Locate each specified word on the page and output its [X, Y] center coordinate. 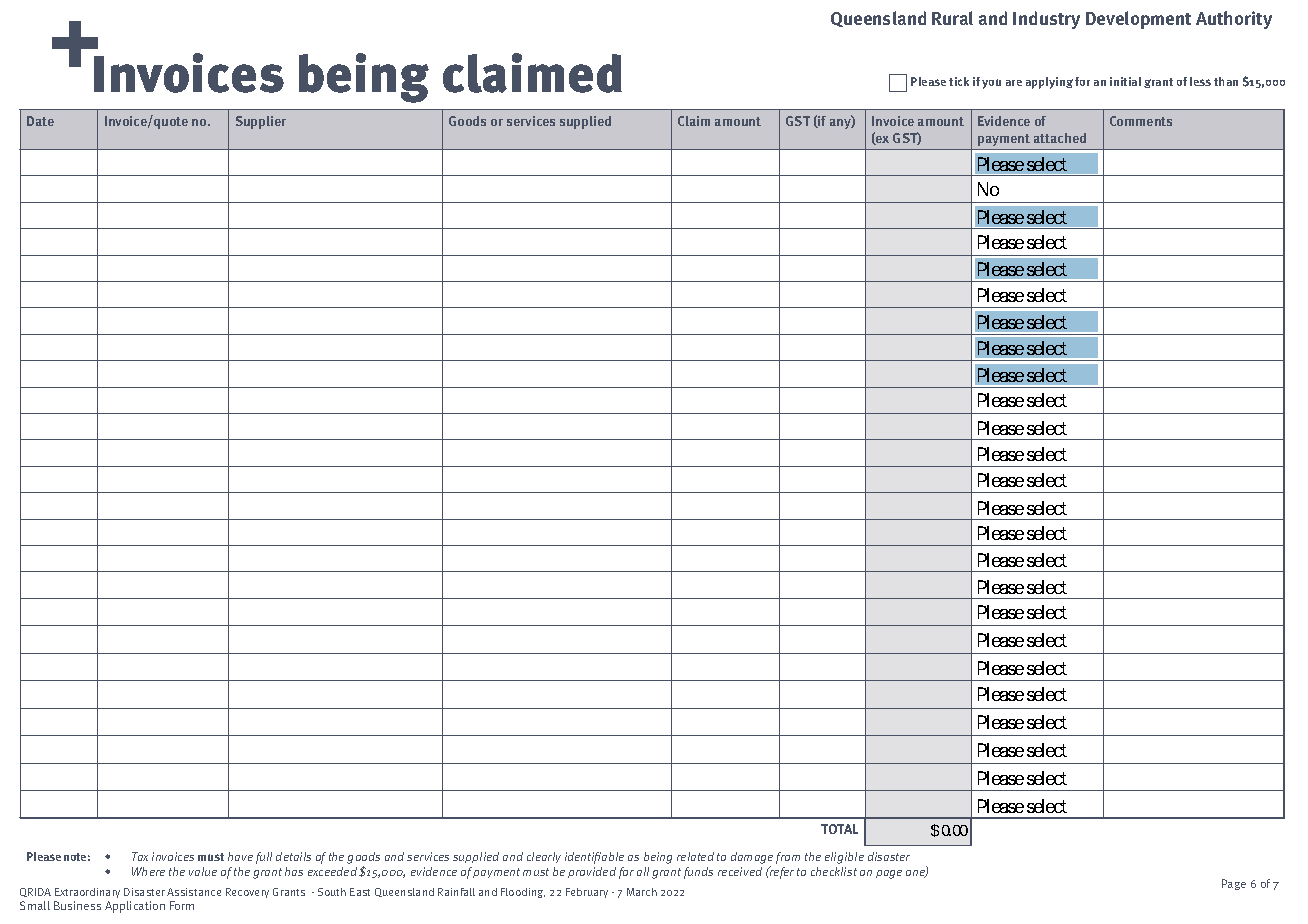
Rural [952, 18]
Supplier [261, 122]
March [642, 892]
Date [40, 121]
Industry [1046, 20]
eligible [844, 858]
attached [1060, 138]
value [203, 871]
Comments [1141, 121]
